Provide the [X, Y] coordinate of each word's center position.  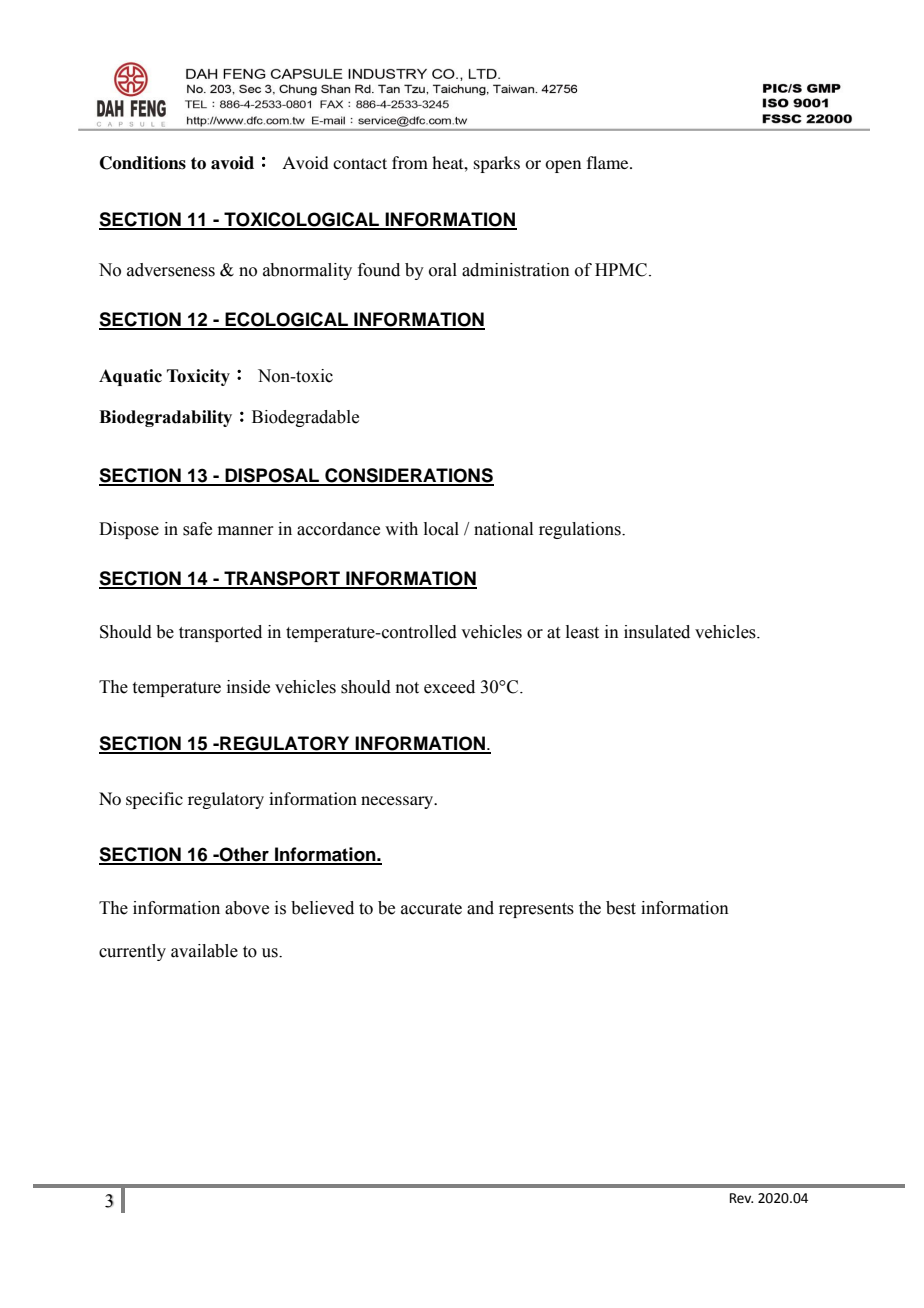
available [204, 951]
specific [154, 800]
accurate [431, 909]
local [441, 529]
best [621, 908]
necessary [398, 802]
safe [197, 529]
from [410, 162]
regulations [581, 530]
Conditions [143, 163]
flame [609, 162]
